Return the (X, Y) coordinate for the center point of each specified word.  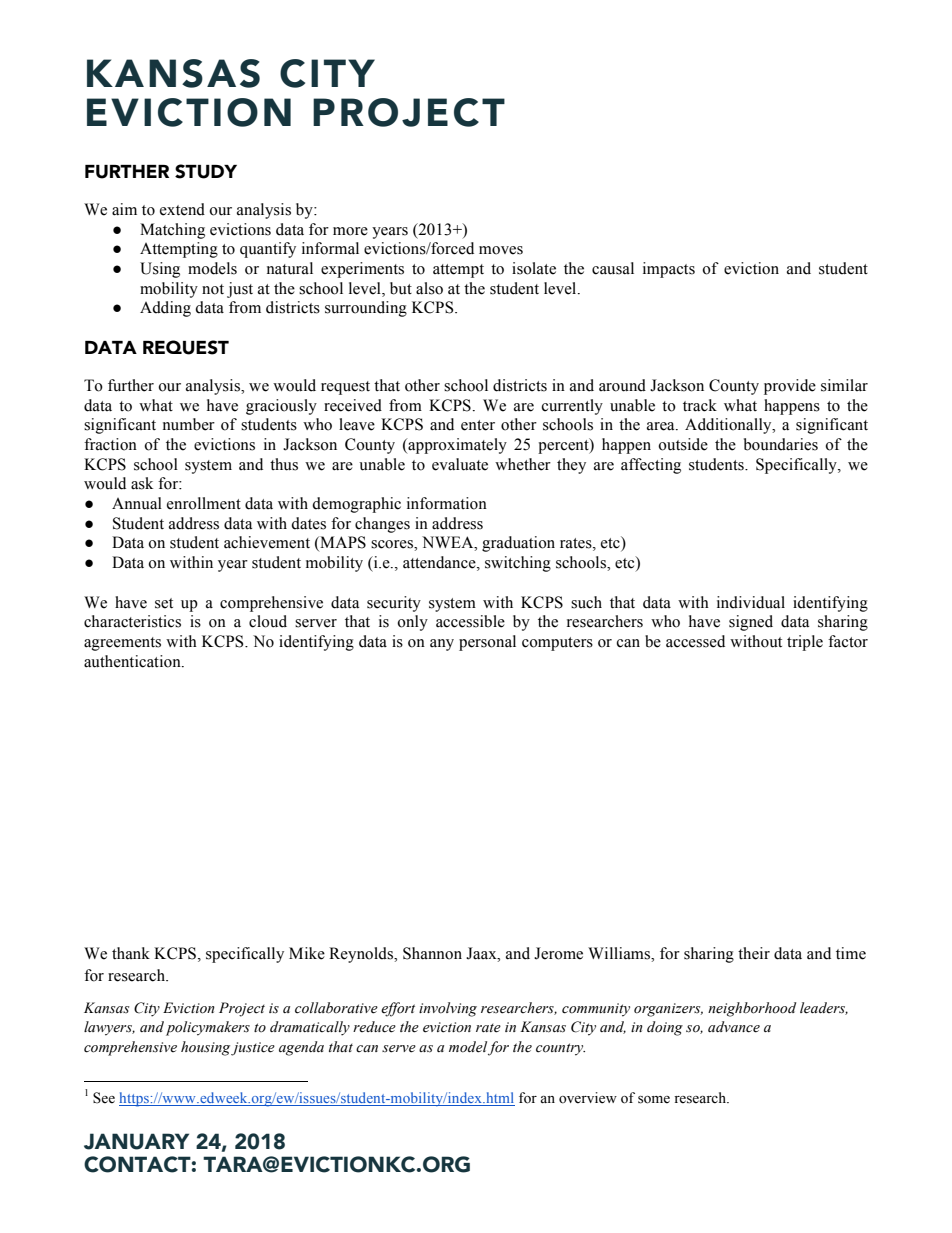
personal (487, 643)
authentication (133, 661)
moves (501, 250)
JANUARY (136, 1141)
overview (588, 1098)
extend (182, 209)
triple (805, 643)
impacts (669, 270)
